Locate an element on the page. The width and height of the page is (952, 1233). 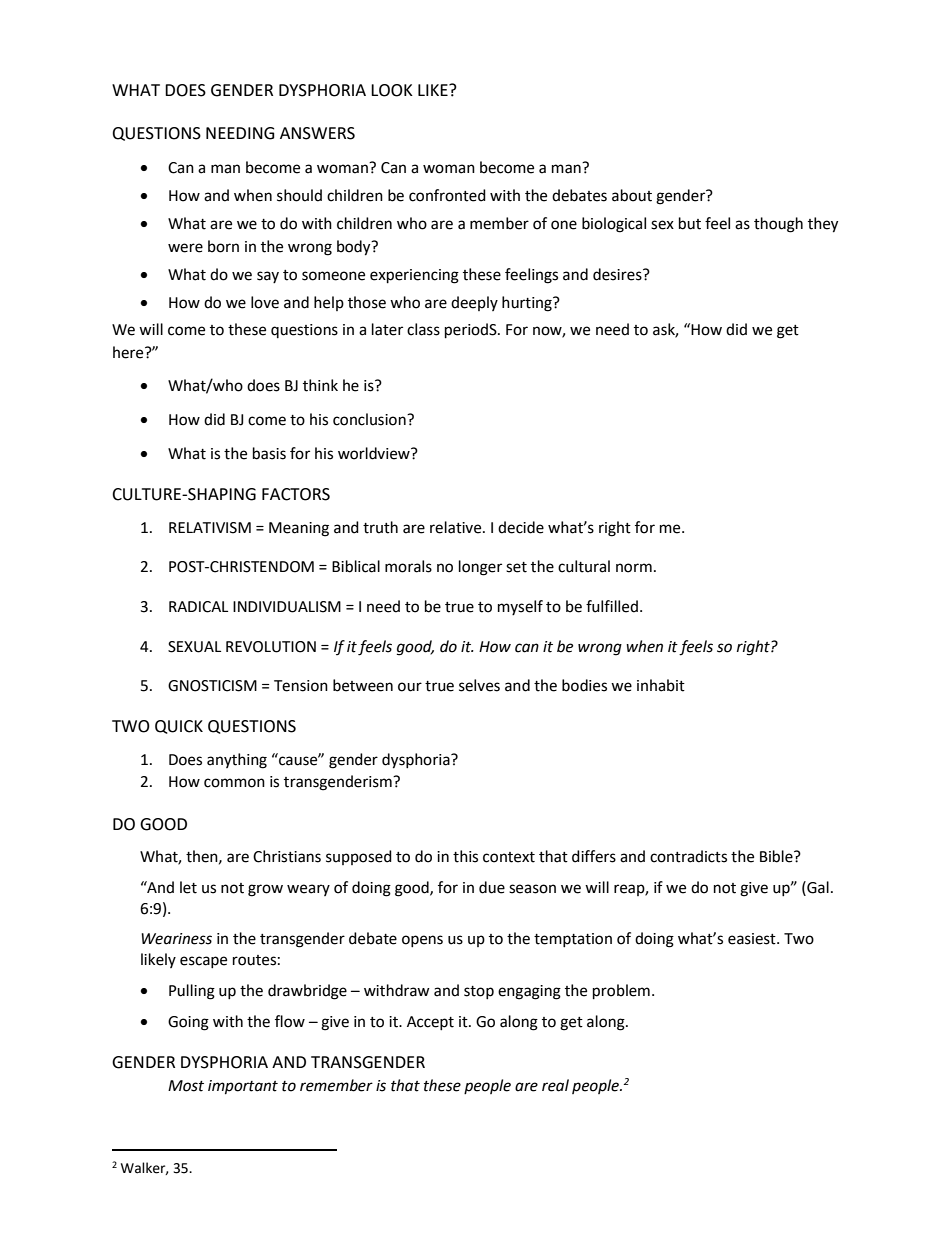
longer is located at coordinates (480, 568).
